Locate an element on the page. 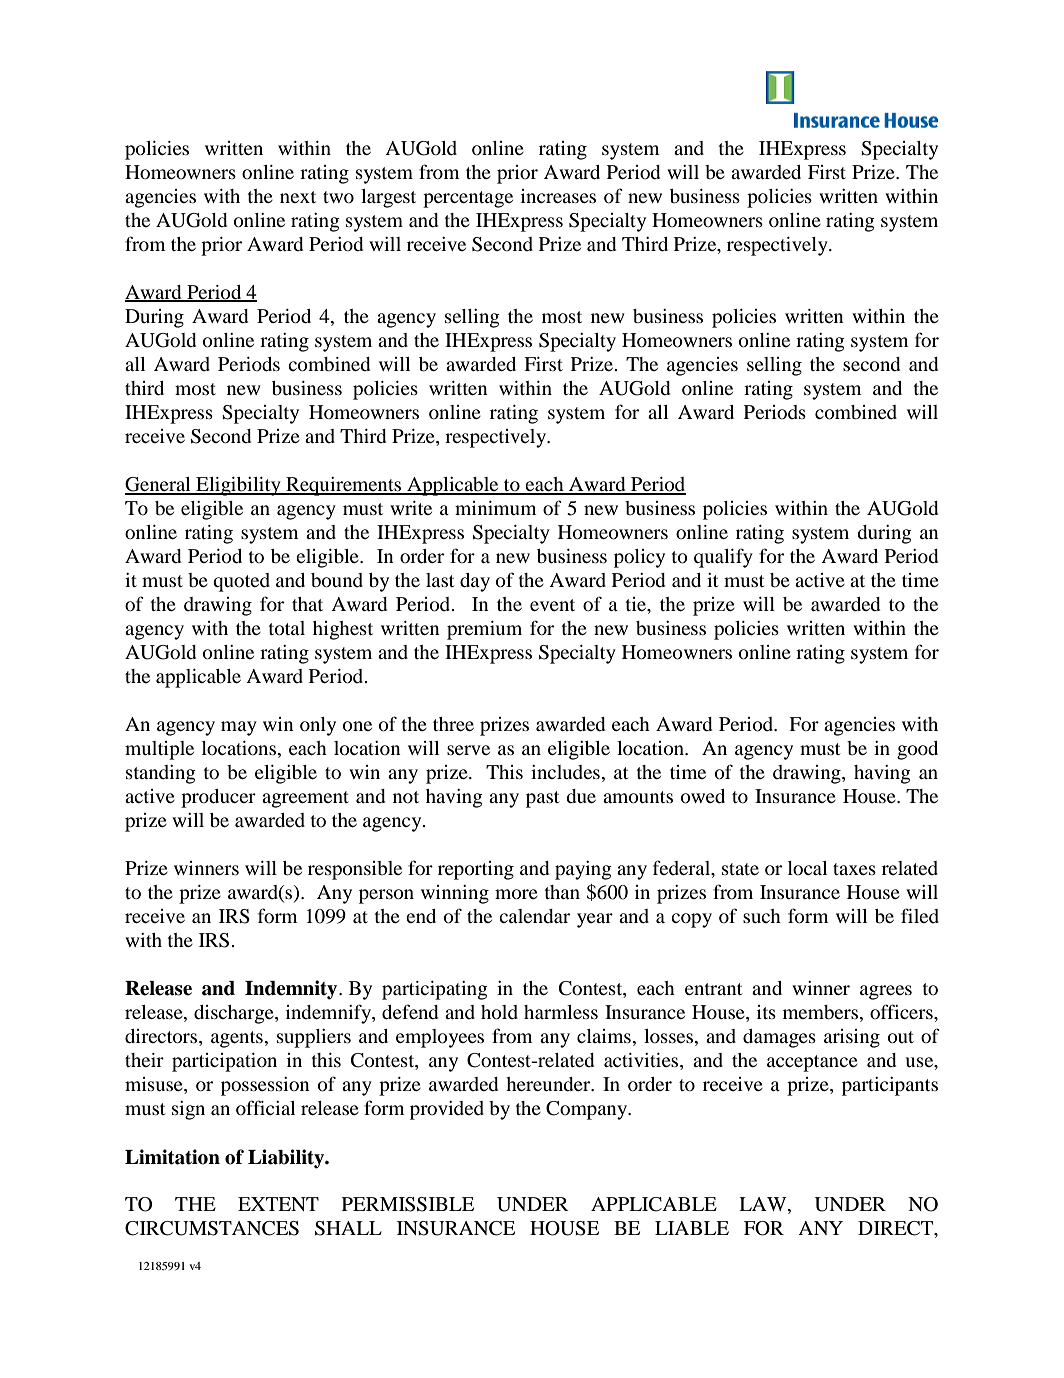  may is located at coordinates (239, 728).
